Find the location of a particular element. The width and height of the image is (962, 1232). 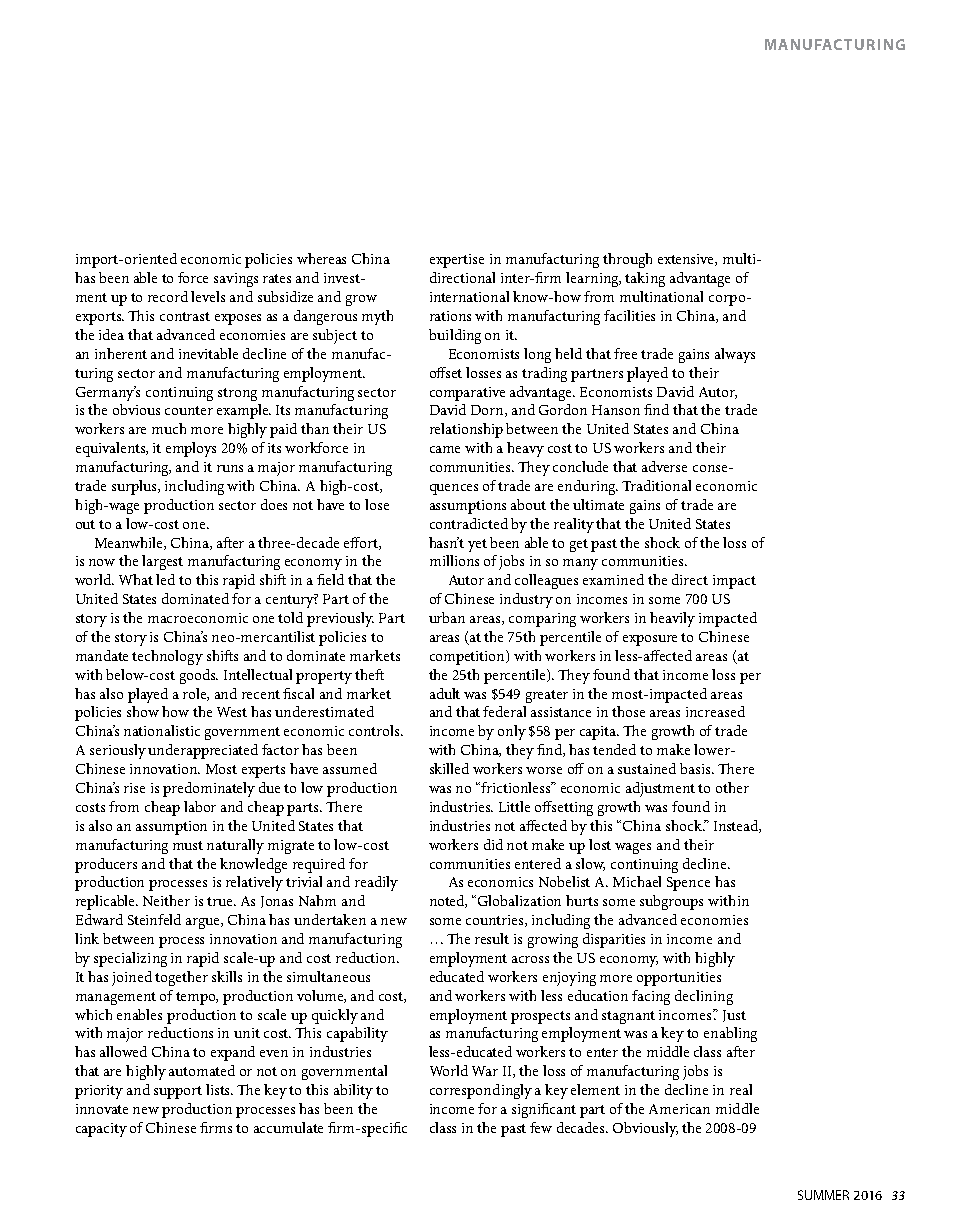

taking is located at coordinates (645, 279).
